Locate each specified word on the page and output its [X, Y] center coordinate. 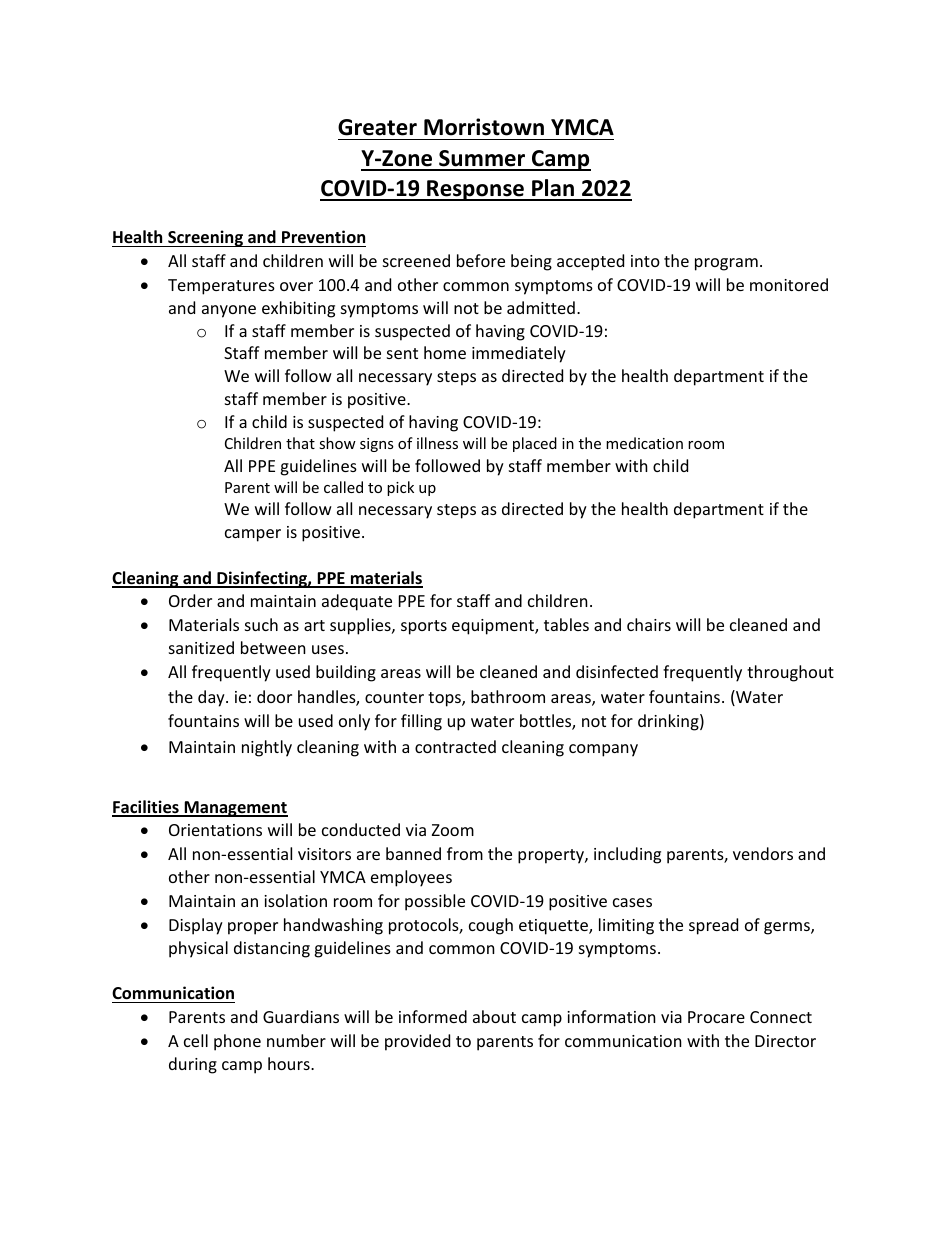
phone [237, 1042]
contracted [455, 746]
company [603, 750]
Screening [205, 238]
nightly [267, 748]
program [726, 264]
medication [644, 443]
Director [785, 1041]
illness [437, 443]
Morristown [484, 127]
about [494, 1016]
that [300, 443]
